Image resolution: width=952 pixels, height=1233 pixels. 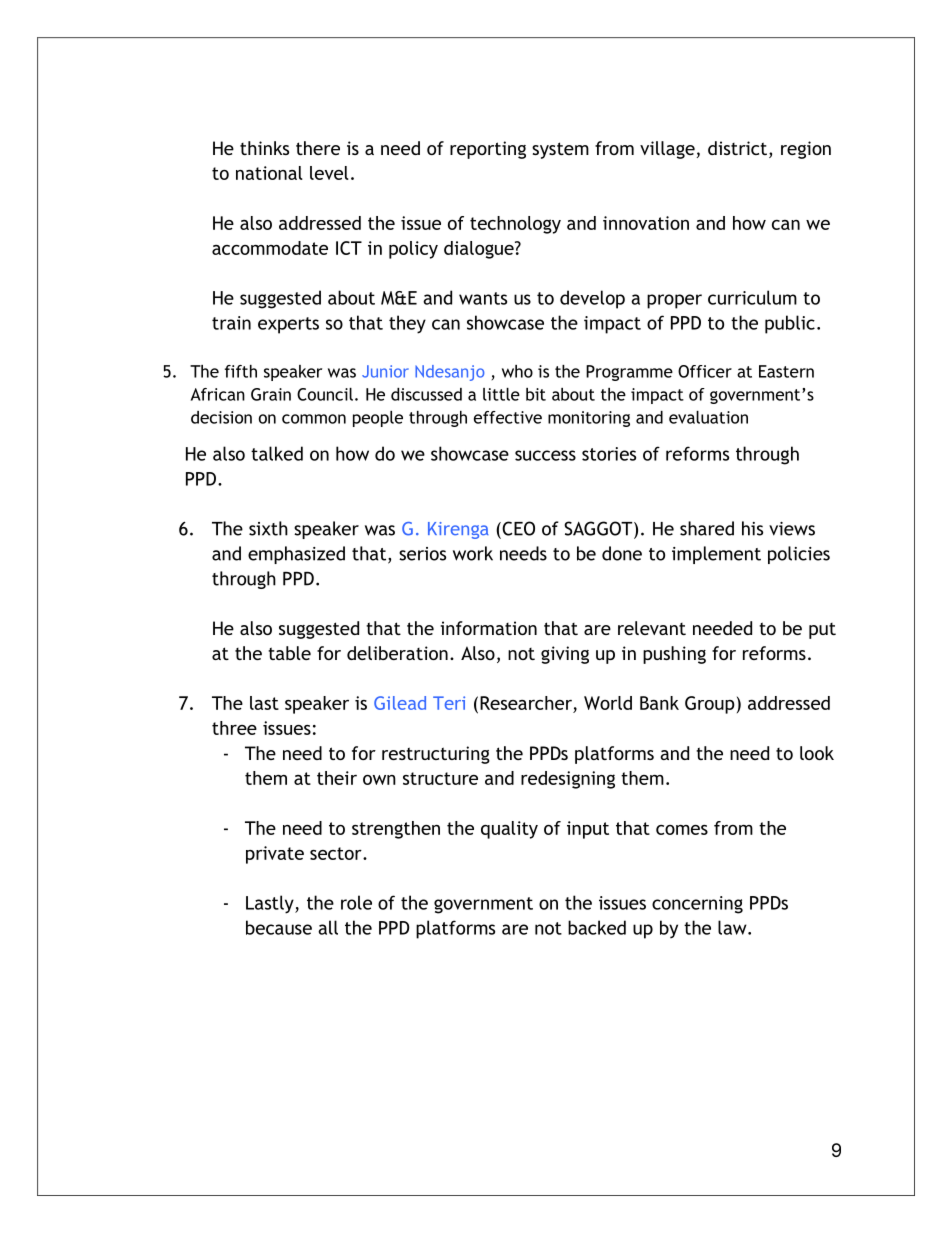 What do you see at coordinates (565, 655) in the screenshot?
I see `giving` at bounding box center [565, 655].
